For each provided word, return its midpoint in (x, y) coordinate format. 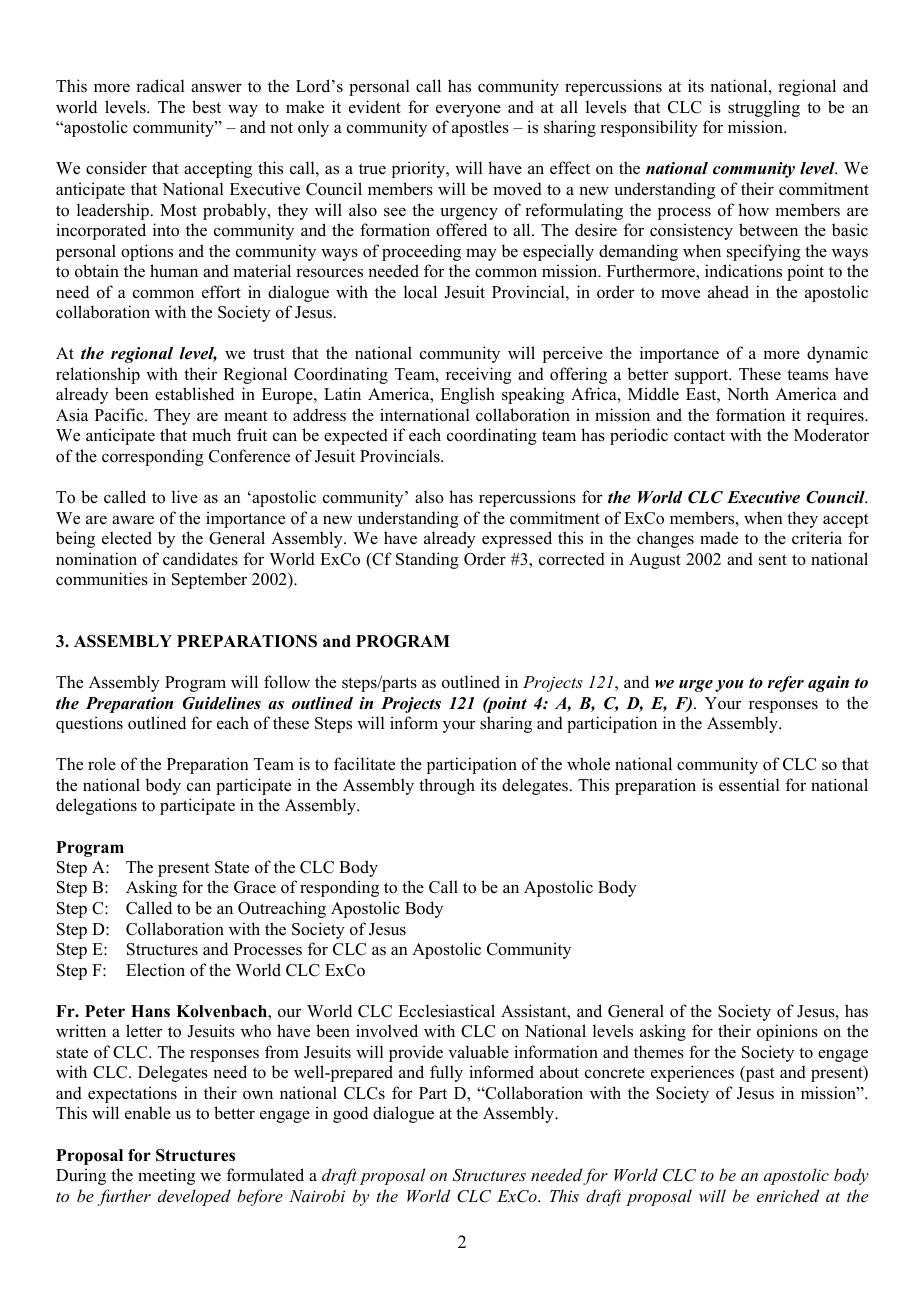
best (206, 107)
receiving (479, 375)
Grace (255, 887)
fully (446, 1073)
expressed (517, 539)
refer (786, 684)
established (194, 394)
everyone (468, 110)
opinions (787, 1032)
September (209, 580)
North (748, 394)
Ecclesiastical (446, 1011)
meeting (166, 1176)
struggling (764, 108)
